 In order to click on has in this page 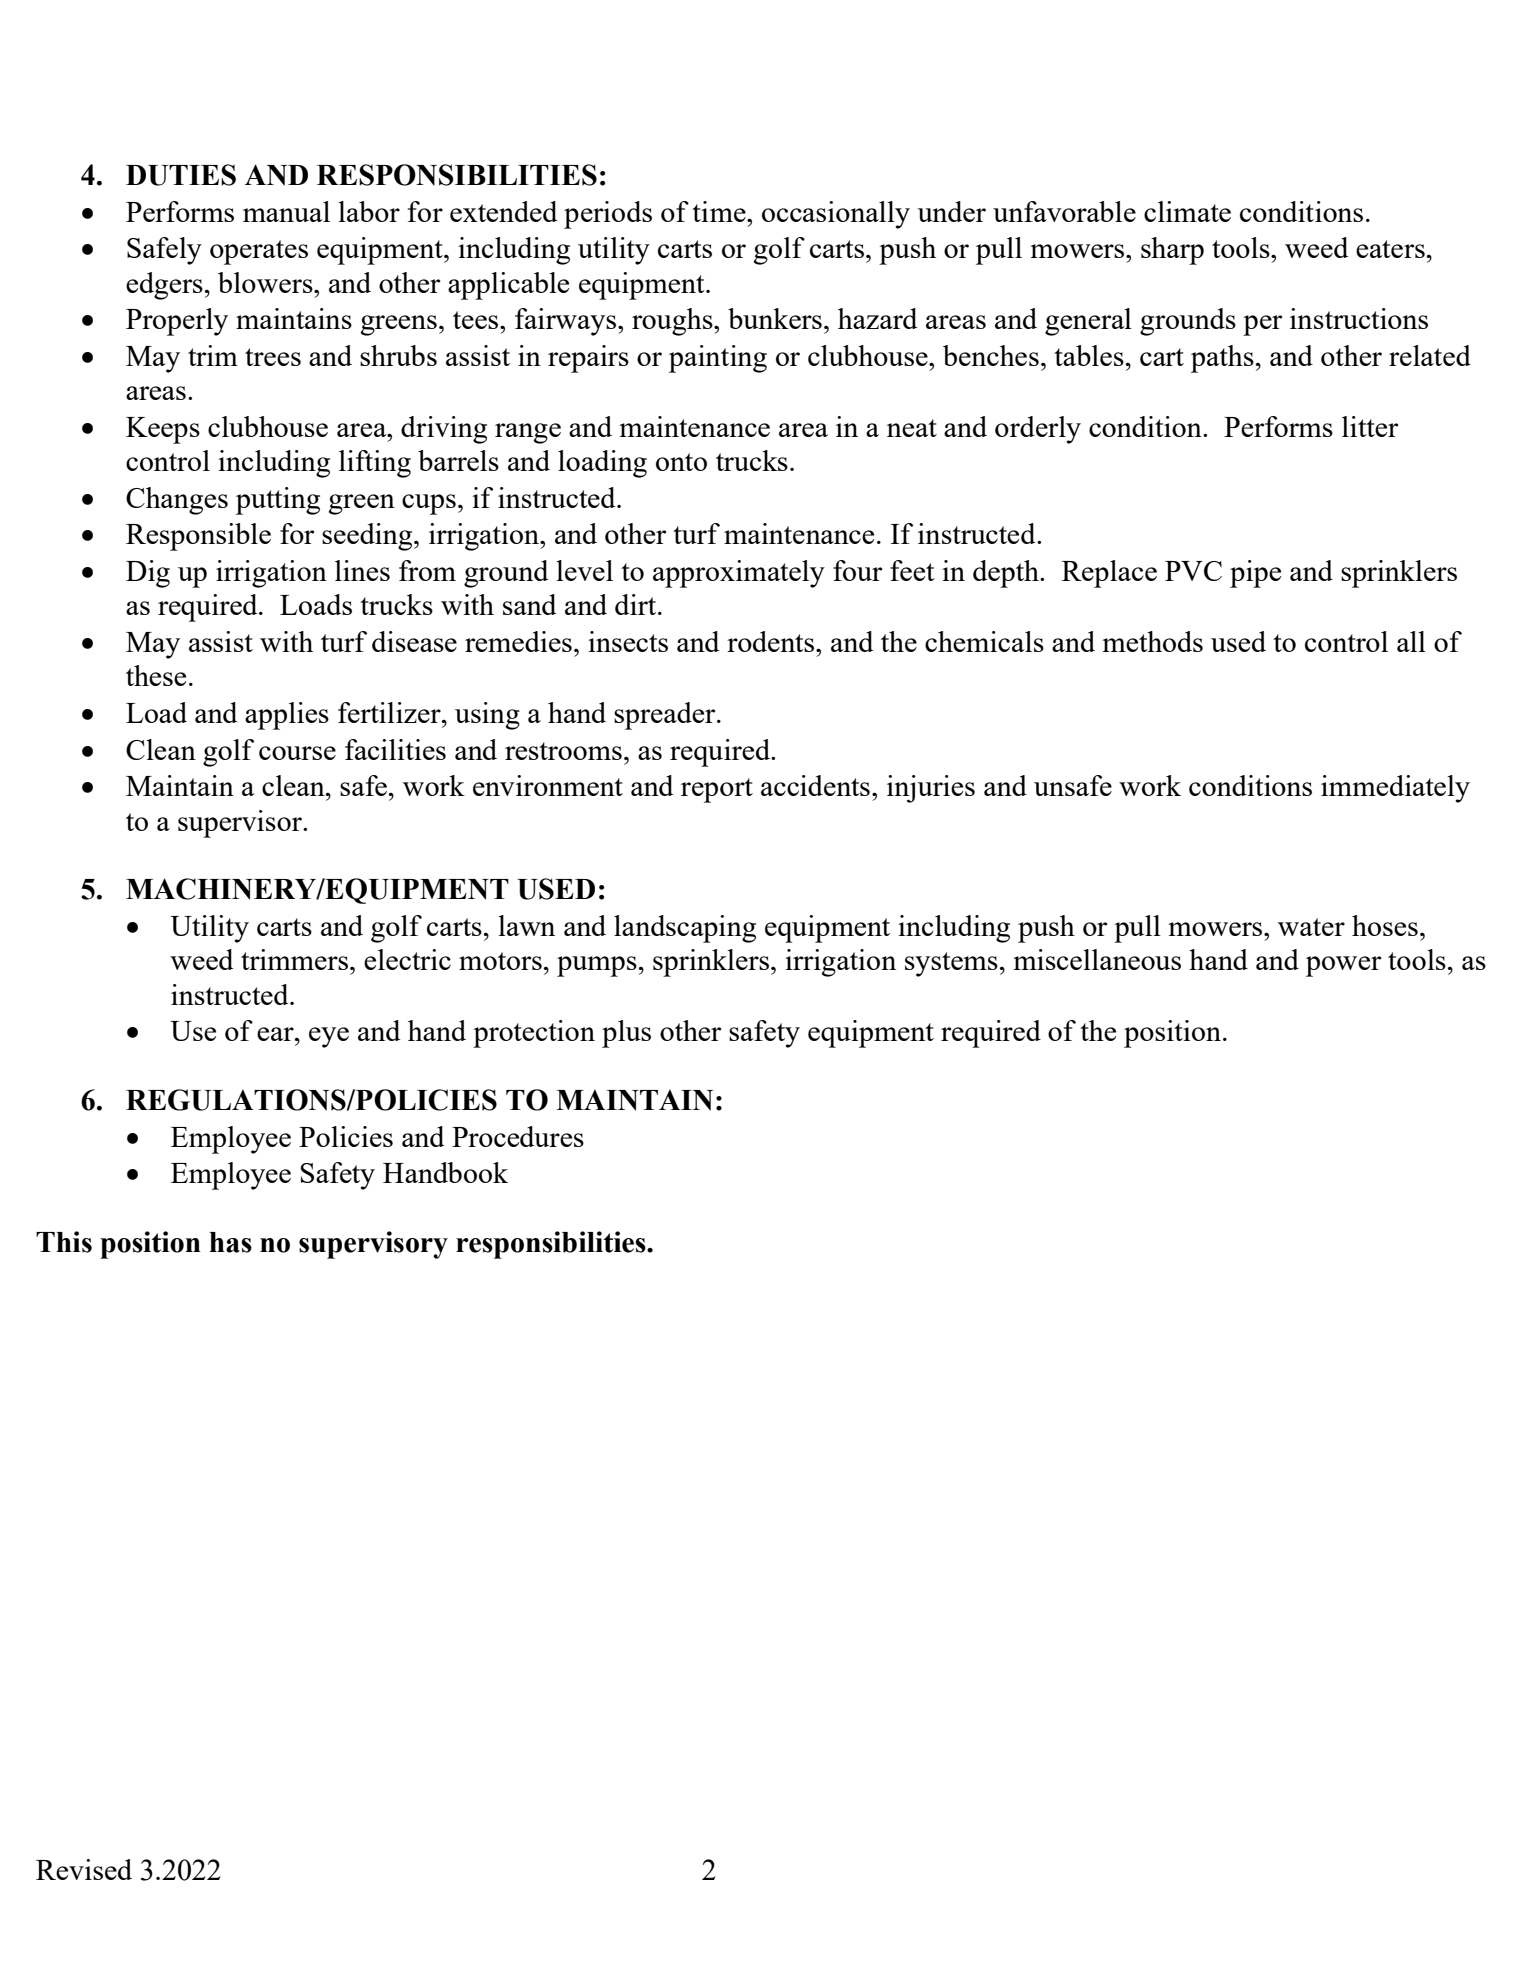, I will do `click(230, 1242)`.
